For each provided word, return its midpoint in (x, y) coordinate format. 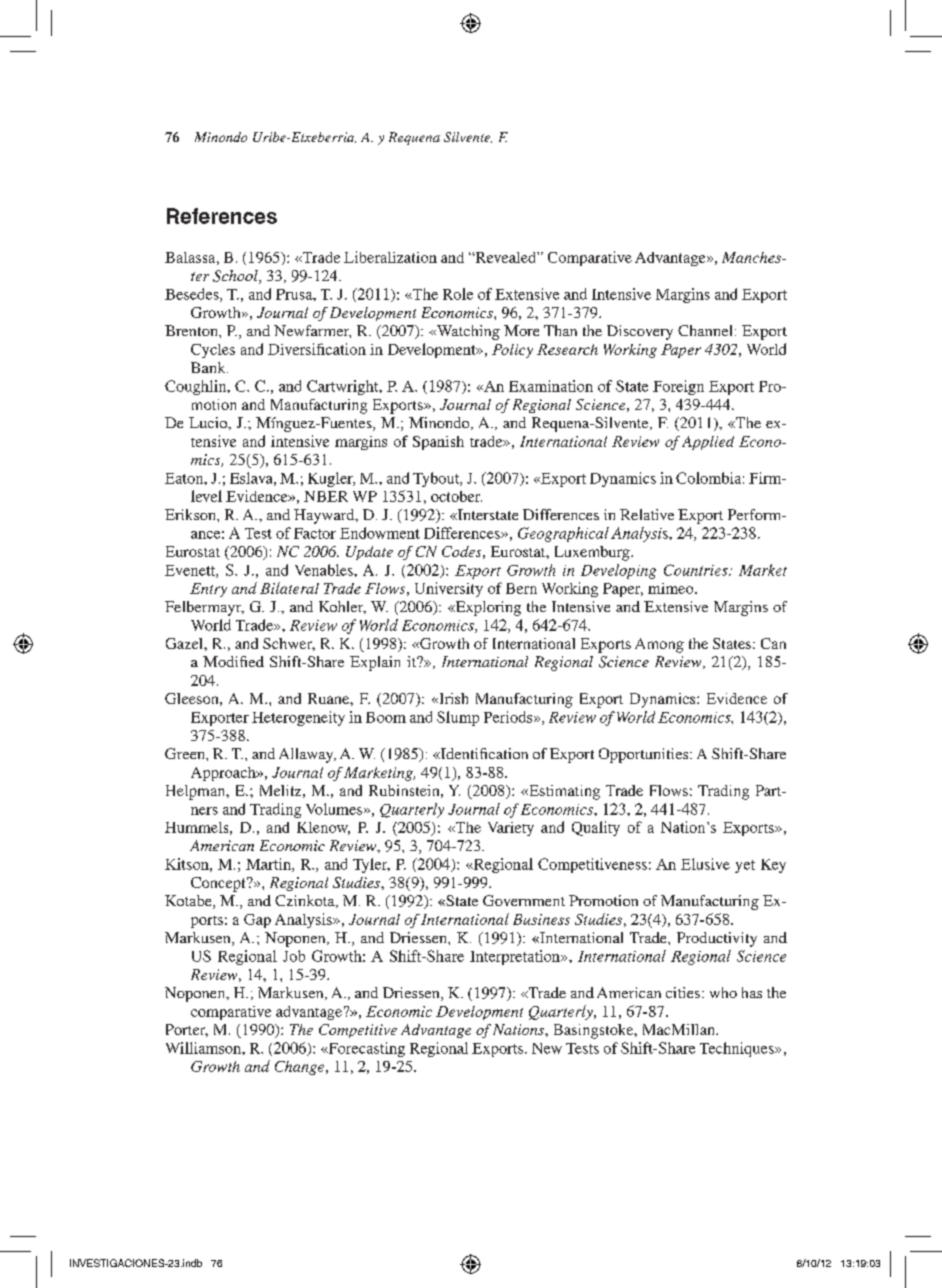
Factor (315, 533)
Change (301, 1068)
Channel (705, 330)
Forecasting (365, 1049)
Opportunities (645, 755)
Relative (647, 514)
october (456, 496)
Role (458, 294)
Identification (483, 753)
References (222, 216)
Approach (224, 774)
